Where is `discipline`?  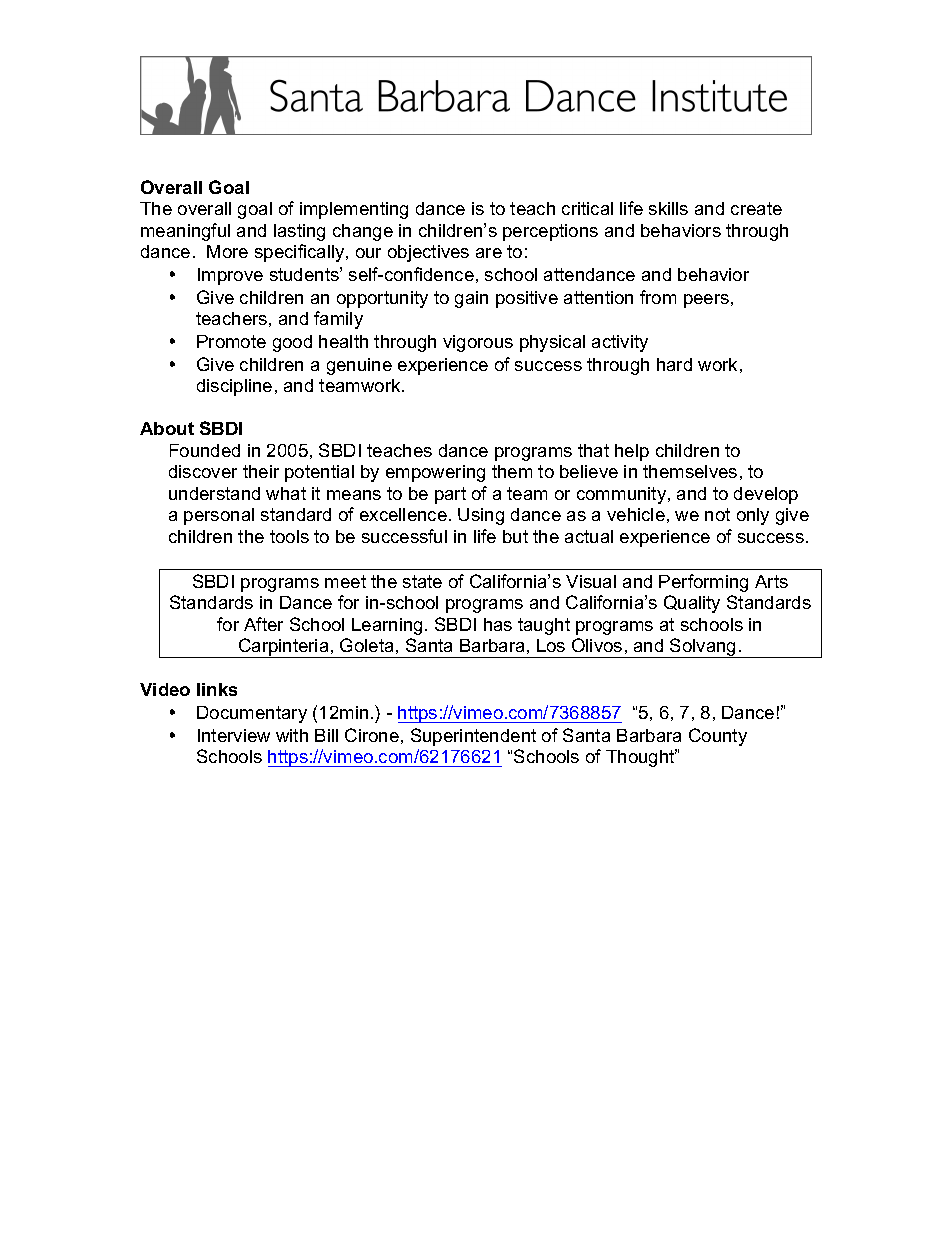 discipline is located at coordinates (234, 387).
